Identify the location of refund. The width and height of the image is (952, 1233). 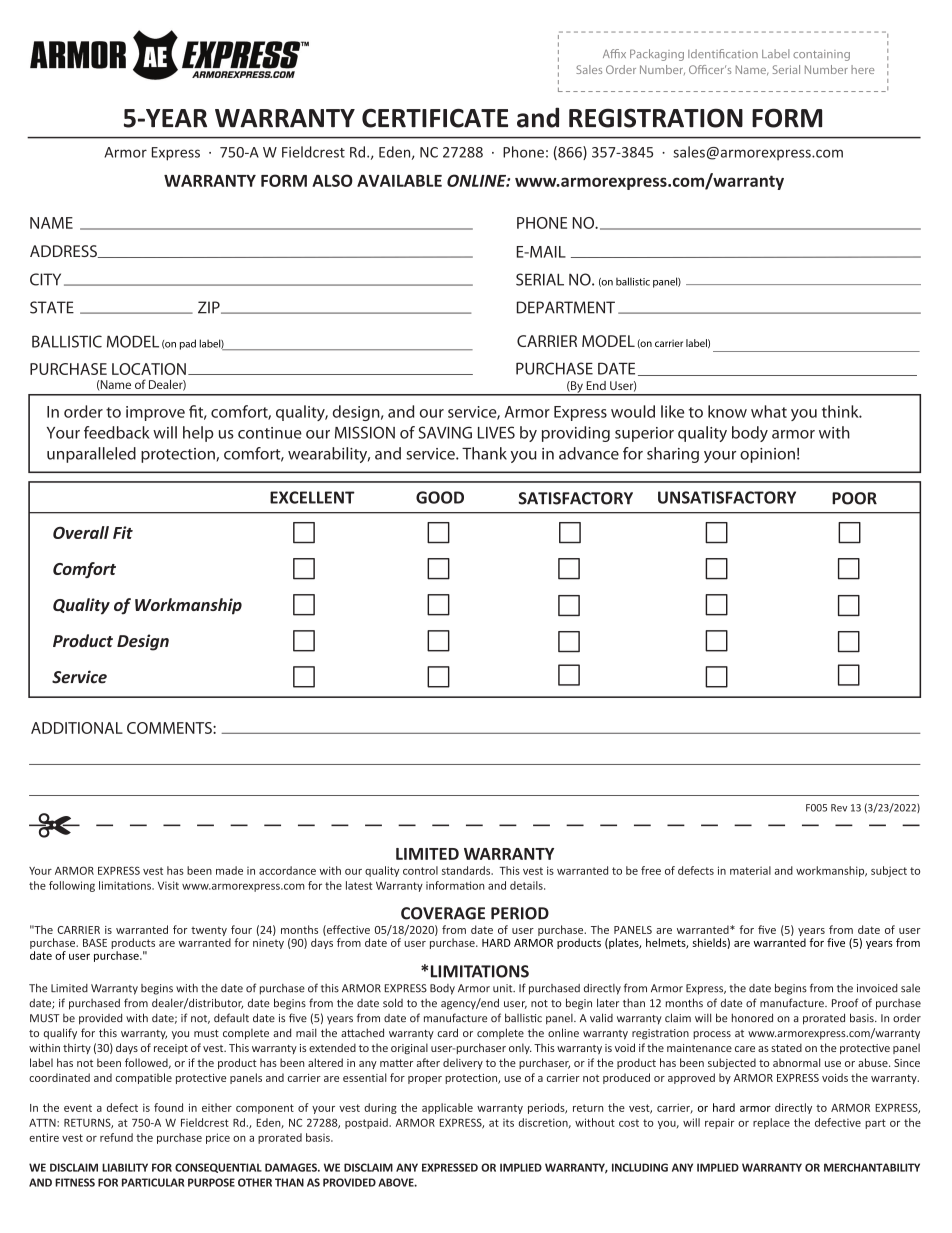
(116, 1137).
